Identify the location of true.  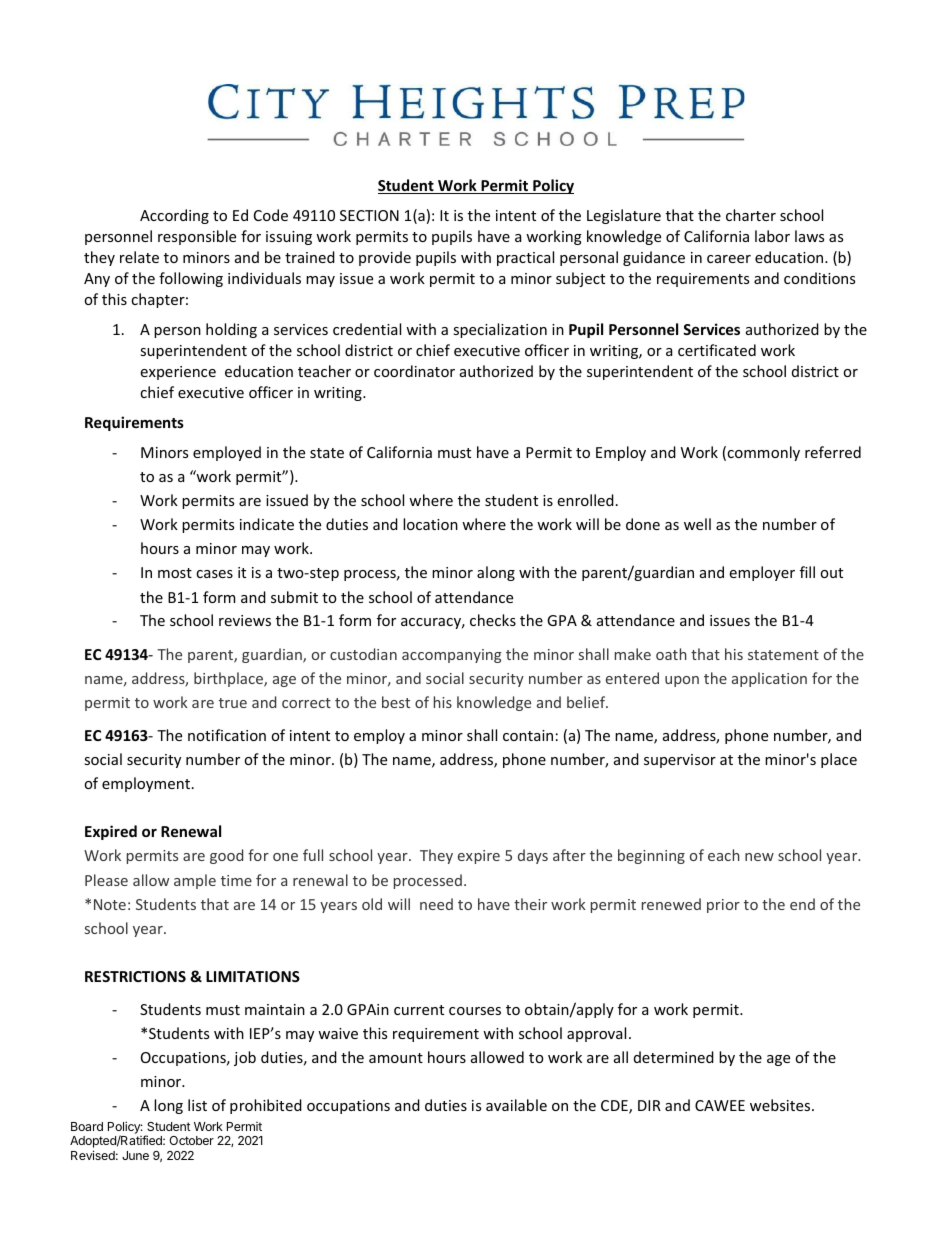
(233, 703).
